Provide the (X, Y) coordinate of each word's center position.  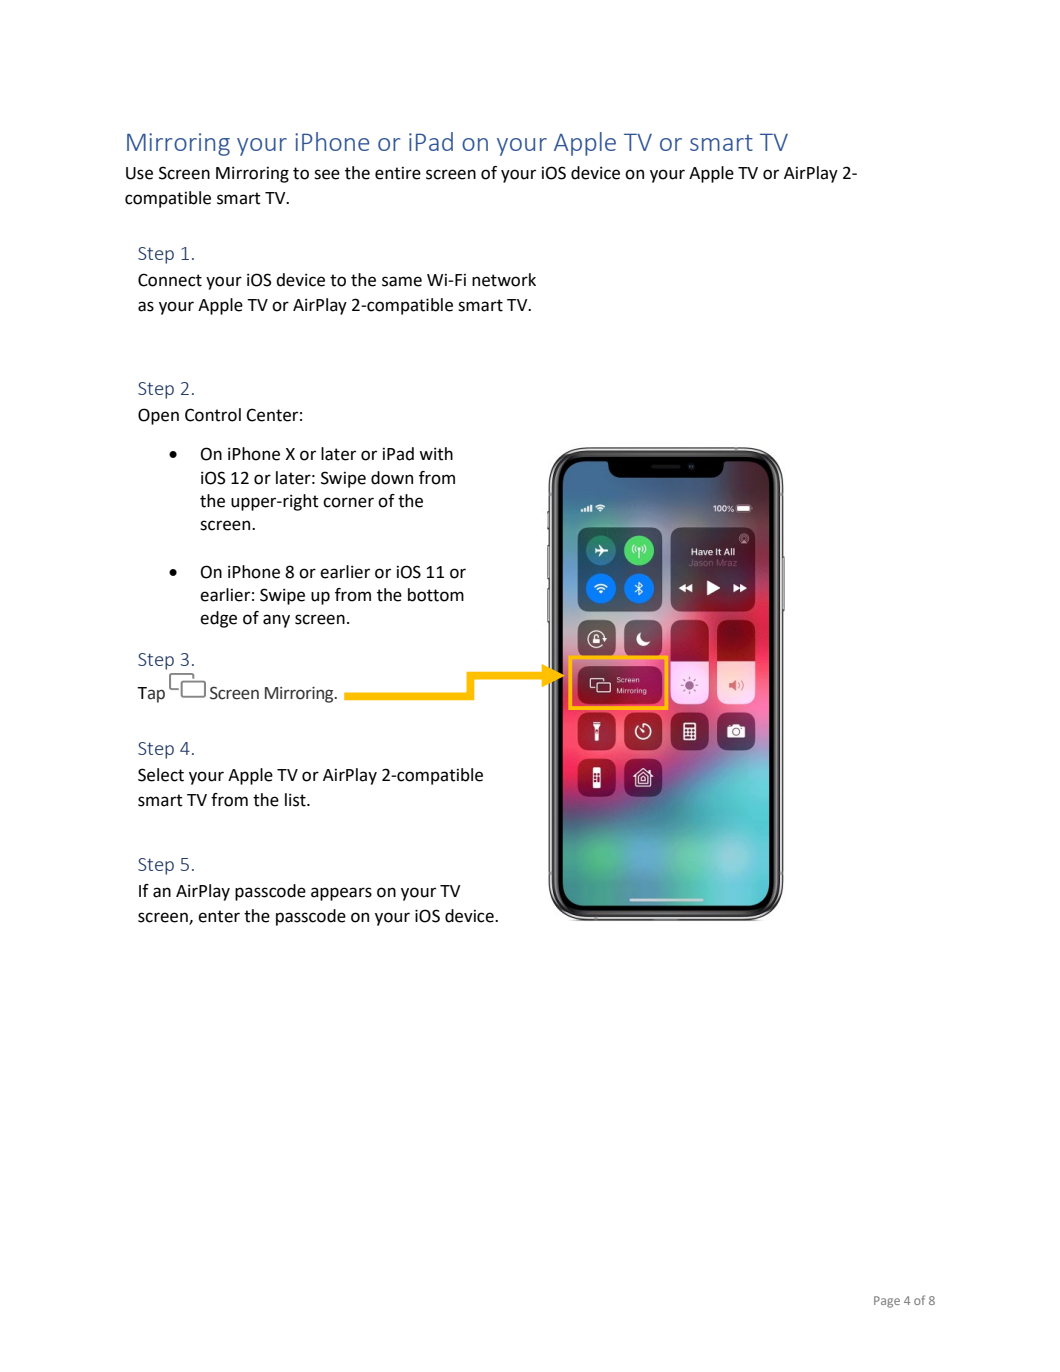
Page (887, 1302)
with (436, 454)
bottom (436, 595)
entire (398, 173)
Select (161, 775)
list (296, 800)
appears (341, 894)
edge (218, 619)
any (276, 621)
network (504, 280)
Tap (151, 695)
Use (139, 173)
